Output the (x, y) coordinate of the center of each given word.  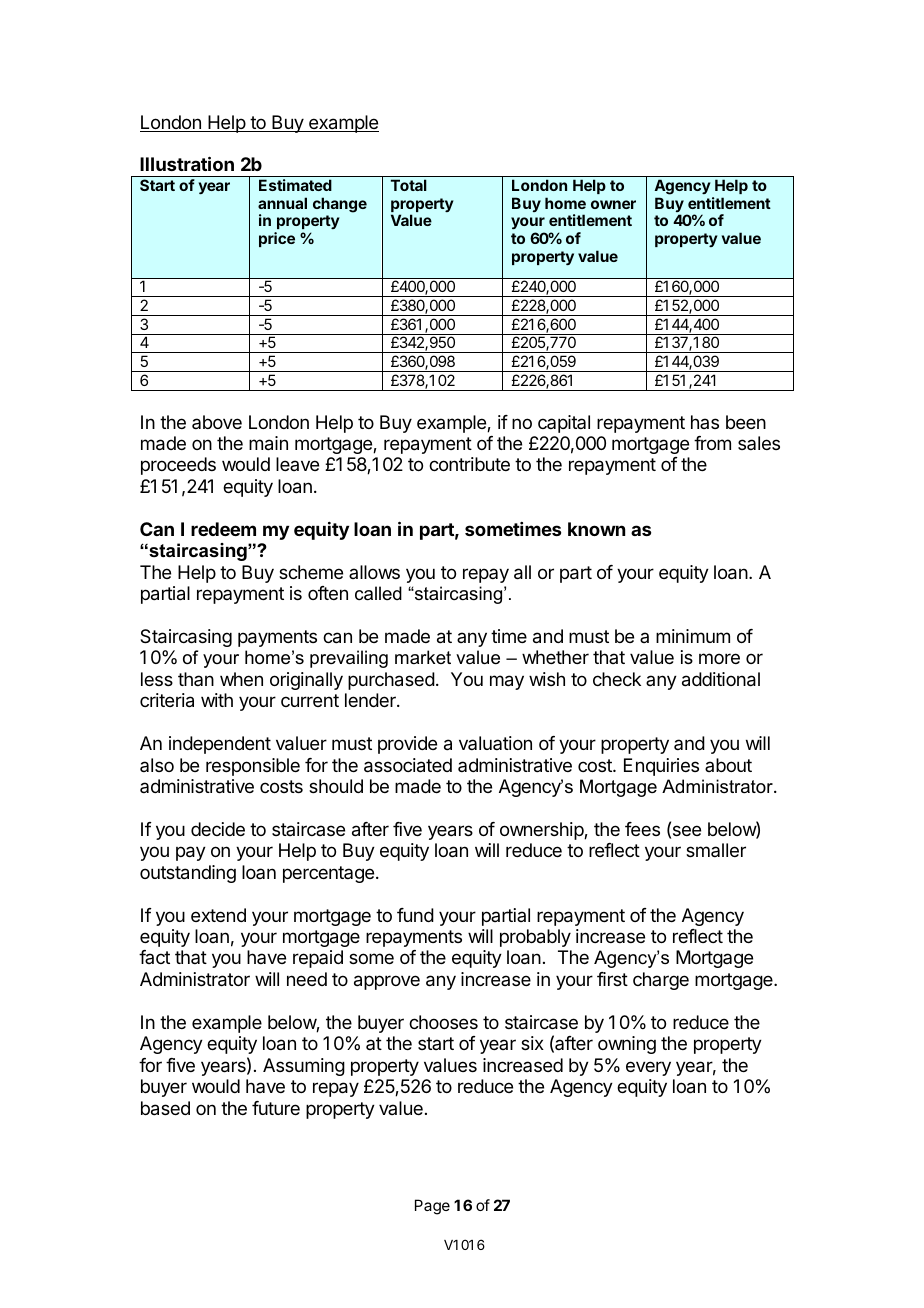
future (276, 1108)
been (746, 422)
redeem (223, 529)
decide (218, 829)
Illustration (187, 163)
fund (415, 915)
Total (409, 185)
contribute (469, 464)
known (596, 529)
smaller (716, 850)
